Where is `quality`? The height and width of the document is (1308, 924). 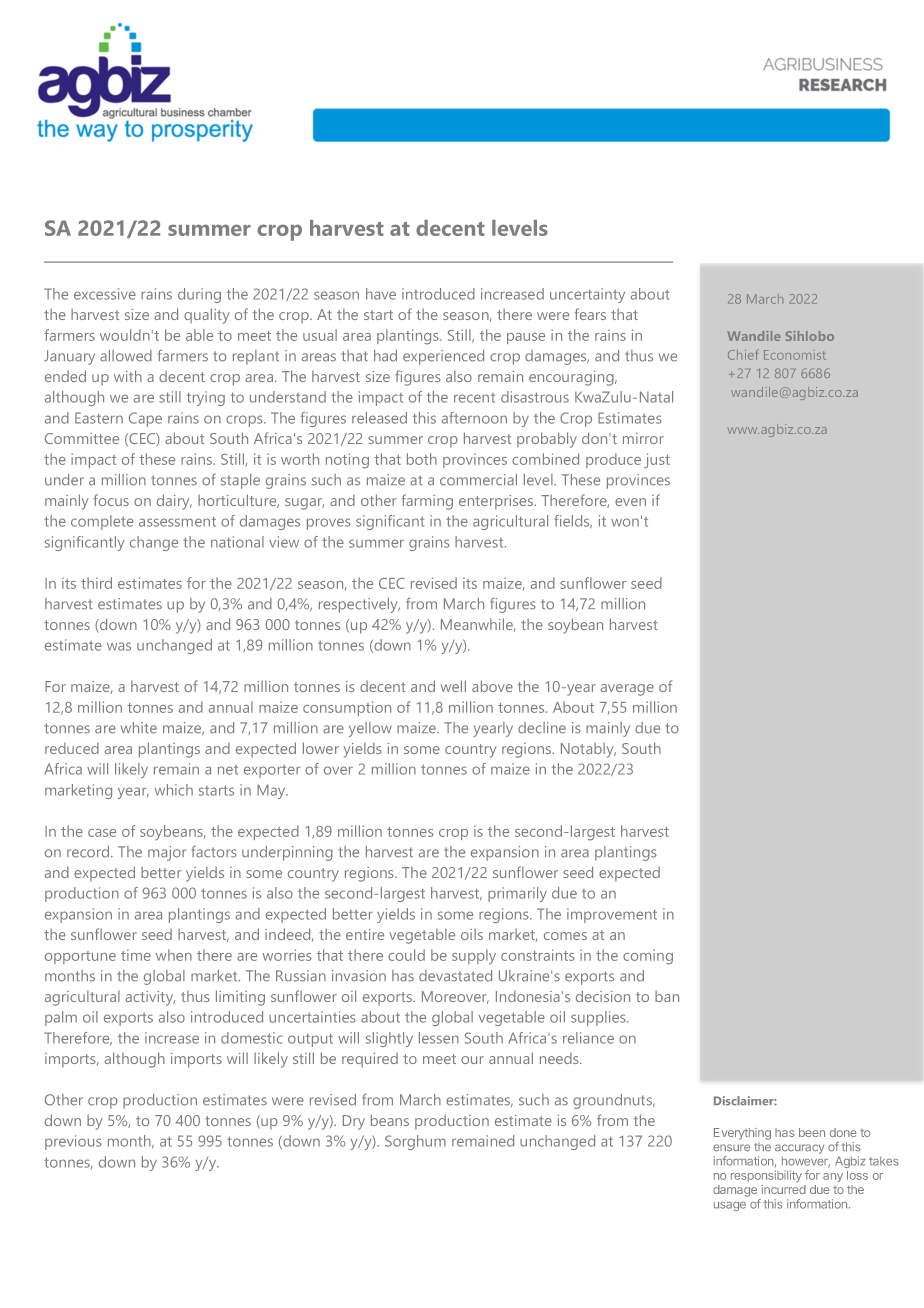 quality is located at coordinates (207, 316).
